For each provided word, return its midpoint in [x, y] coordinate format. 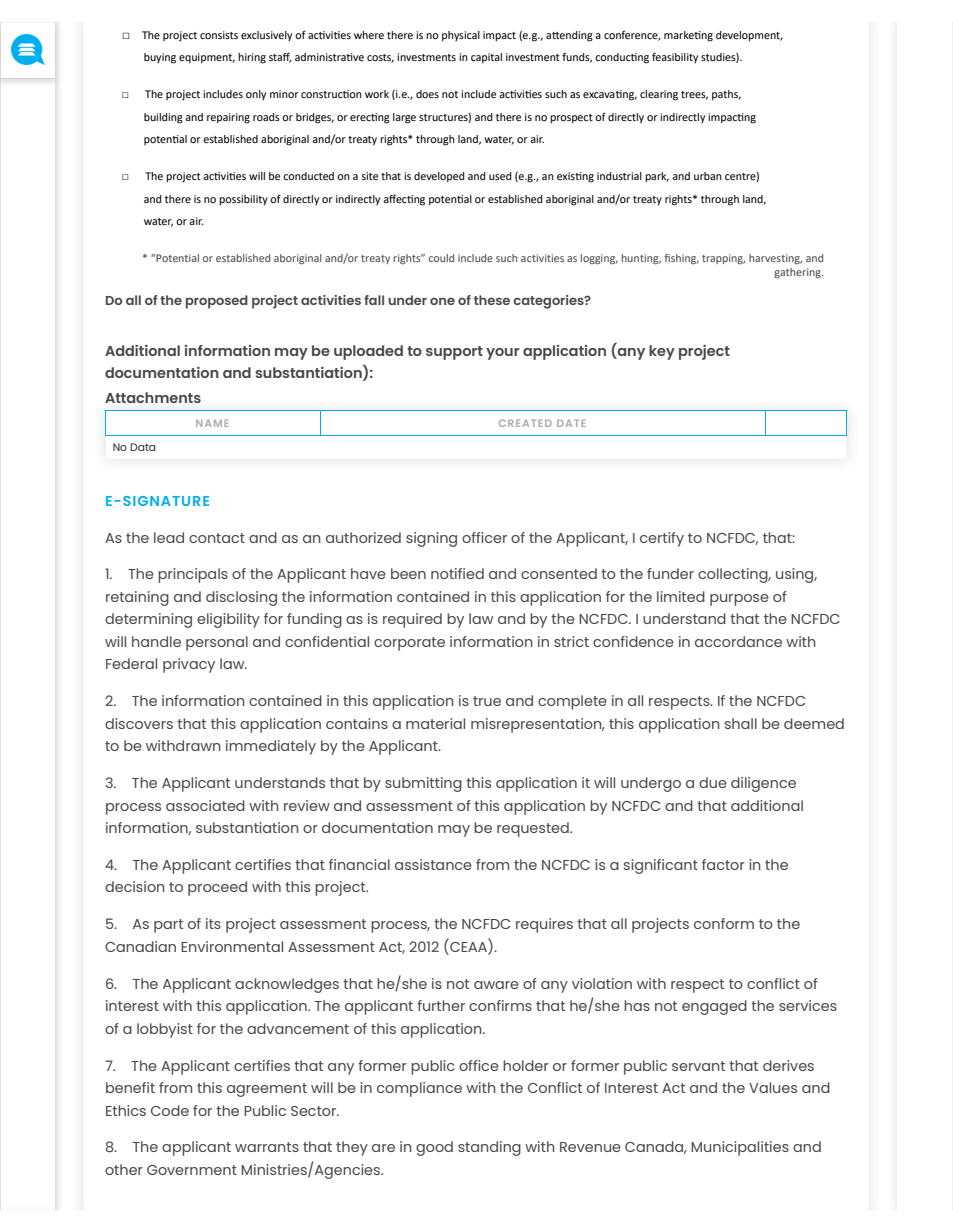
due [713, 782]
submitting [423, 784]
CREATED [525, 423]
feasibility [675, 57]
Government [192, 1170]
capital [486, 58]
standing [489, 1148]
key [662, 352]
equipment [207, 58]
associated [205, 805]
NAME [212, 423]
